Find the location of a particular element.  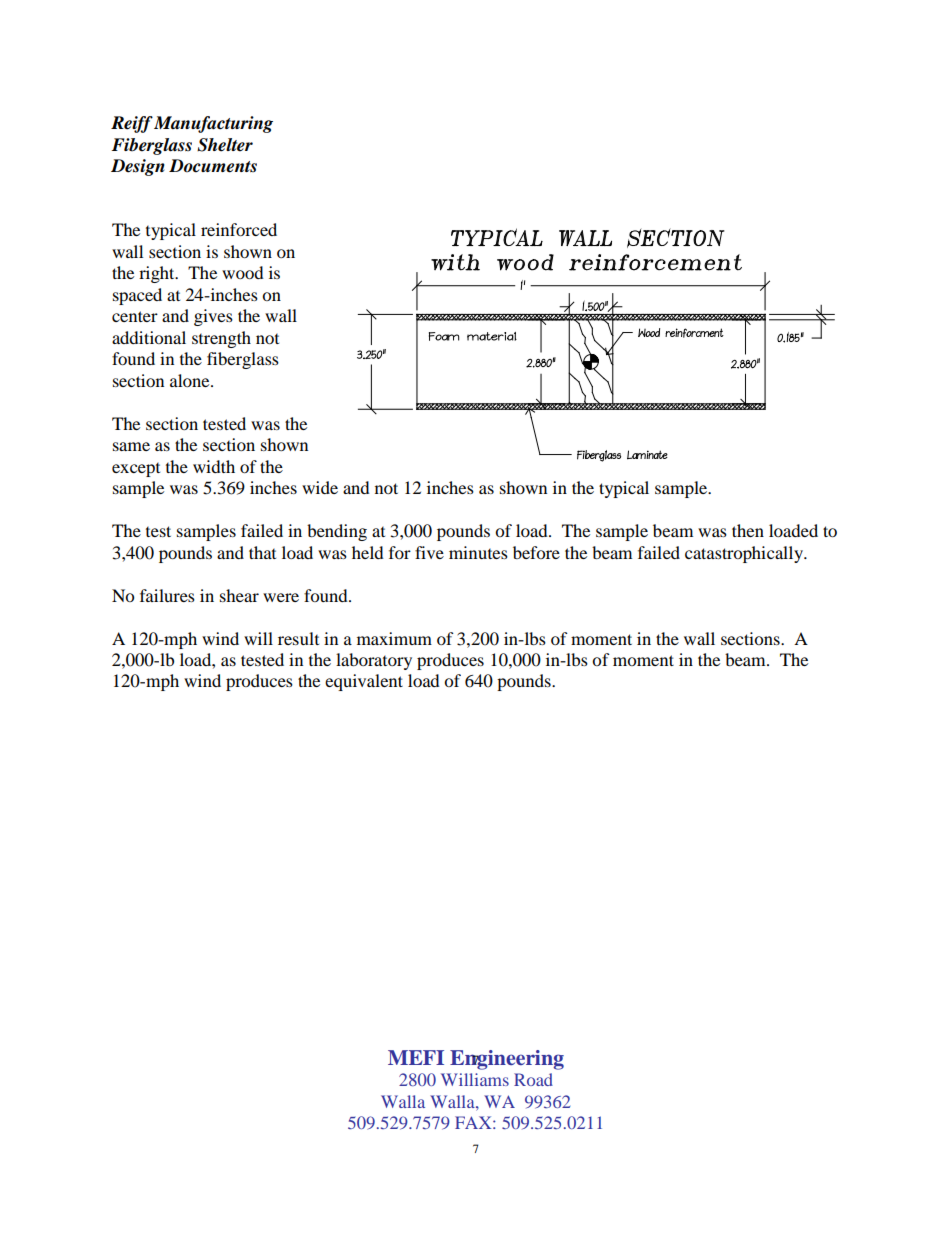

Shelter is located at coordinates (225, 145).
